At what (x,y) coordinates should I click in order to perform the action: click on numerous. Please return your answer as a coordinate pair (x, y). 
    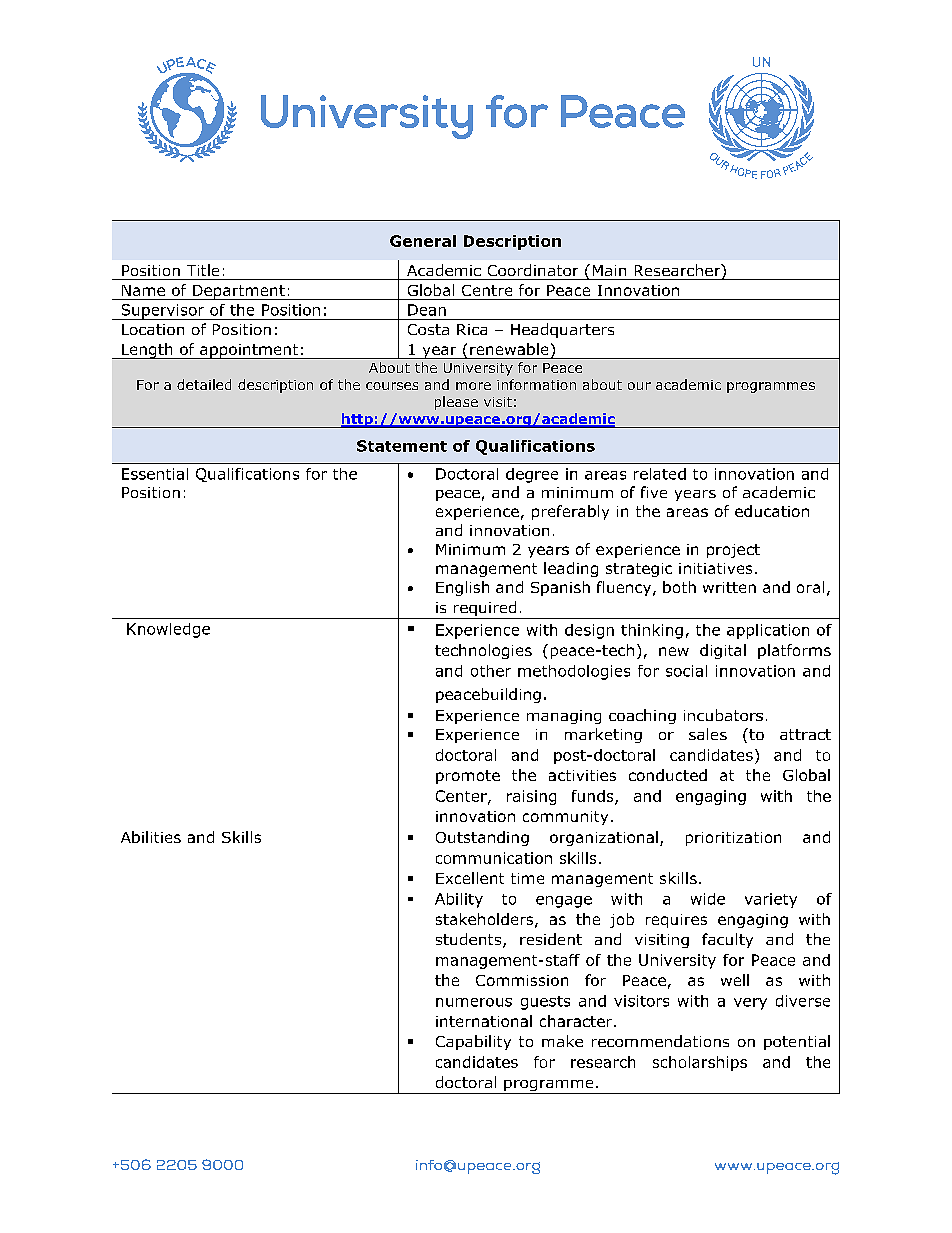
    Looking at the image, I should click on (474, 1002).
